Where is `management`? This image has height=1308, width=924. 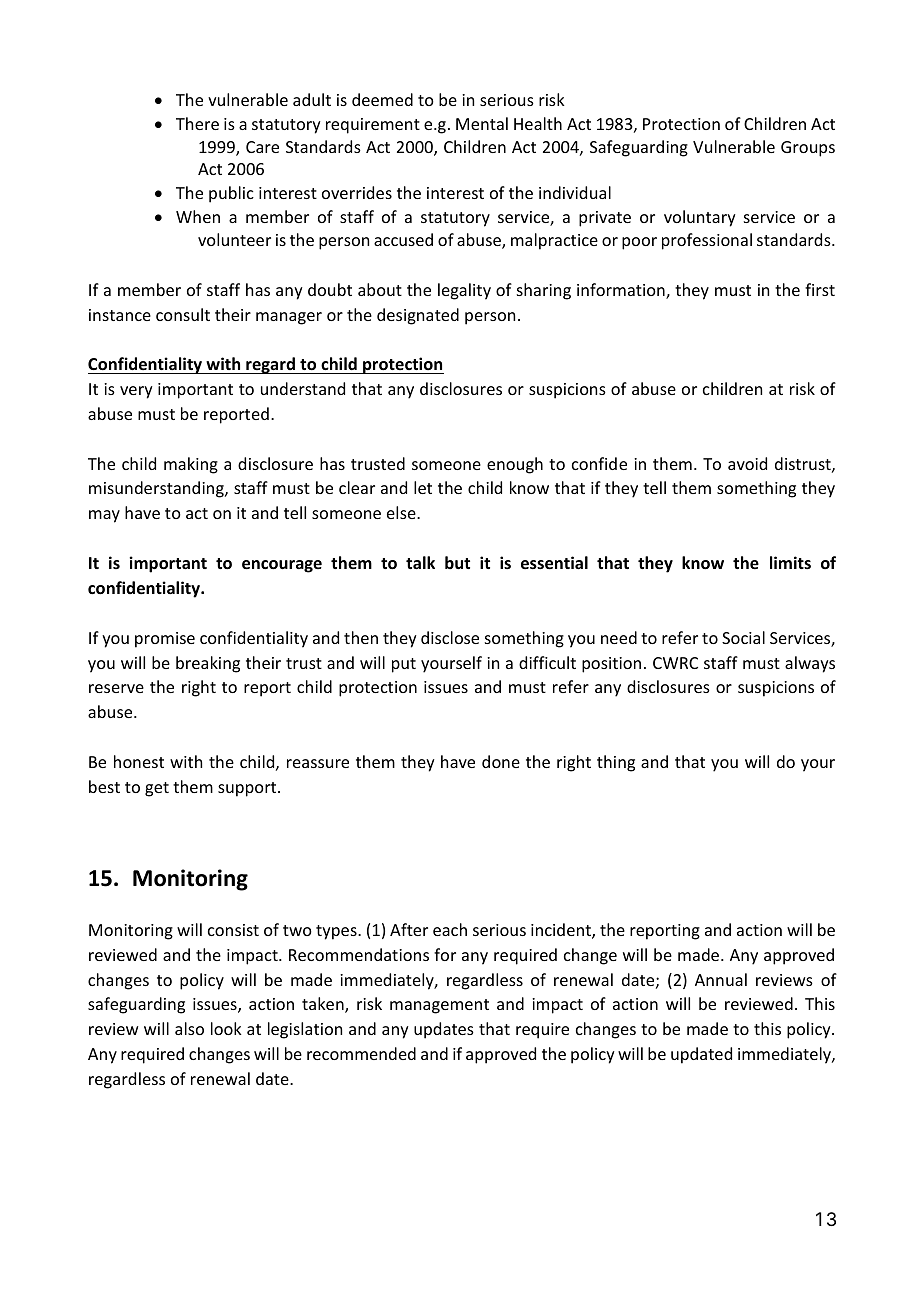
management is located at coordinates (439, 1006).
